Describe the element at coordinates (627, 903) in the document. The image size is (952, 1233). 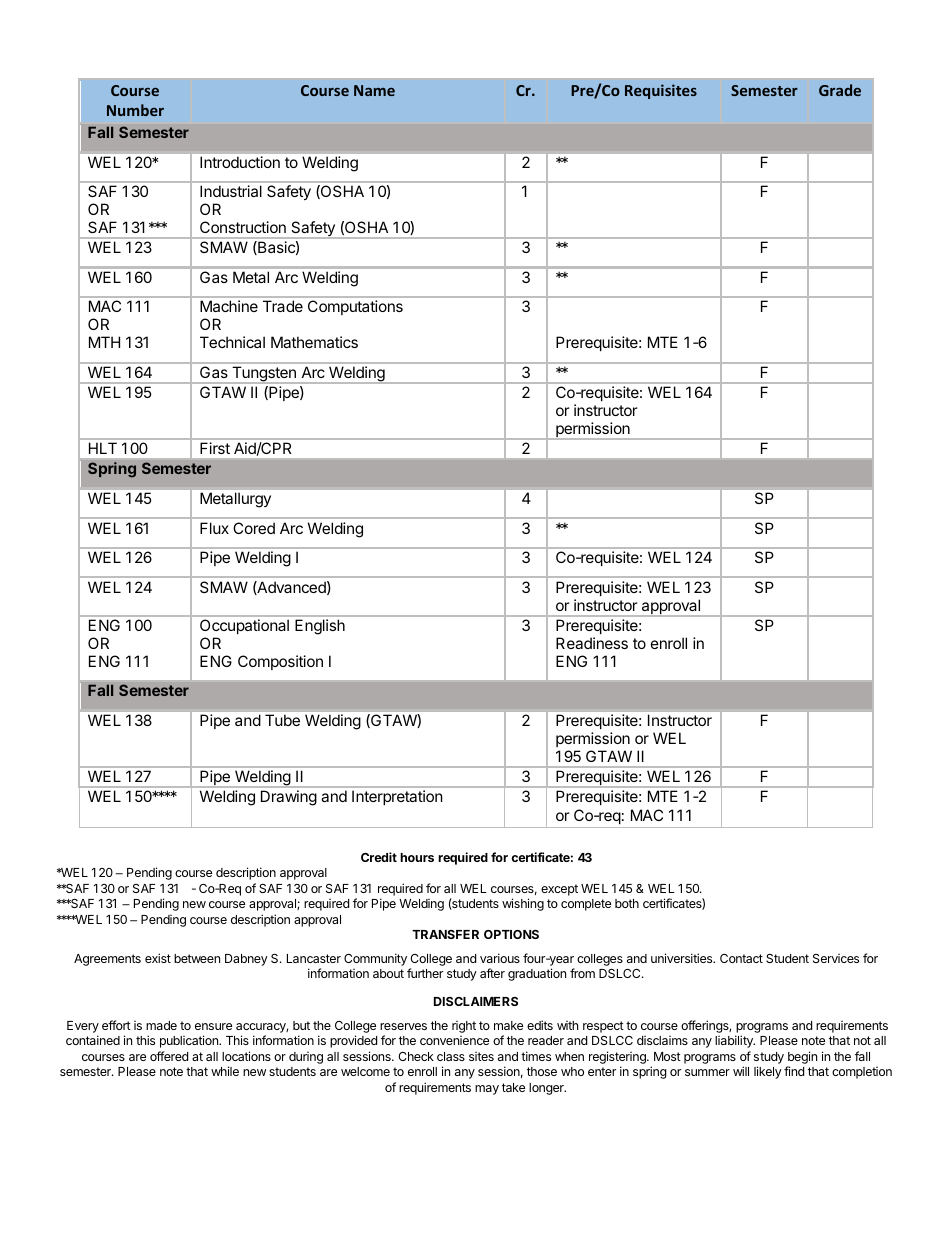
I see `both` at that location.
